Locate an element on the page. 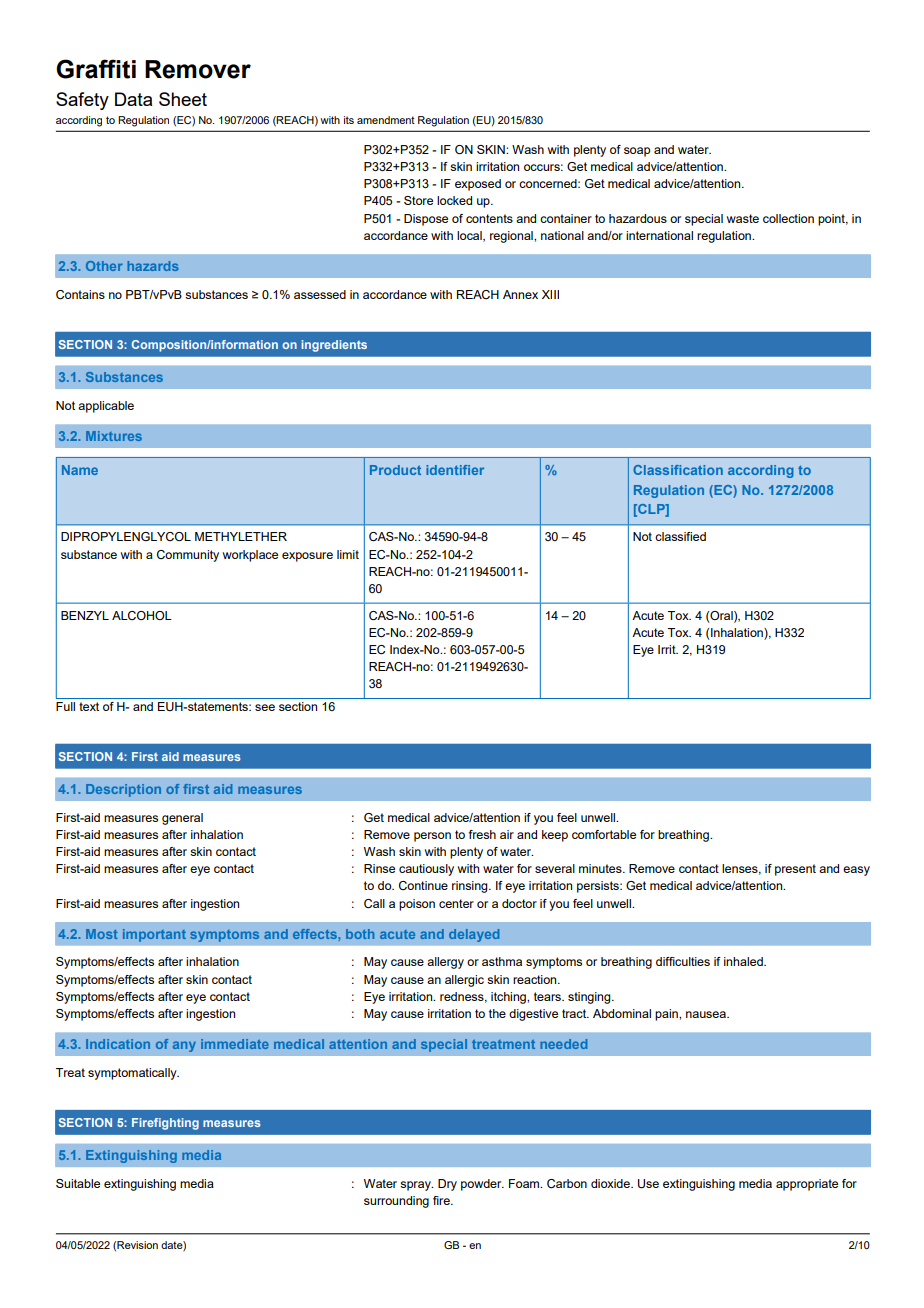 The image size is (924, 1308). applicable is located at coordinates (106, 407).
